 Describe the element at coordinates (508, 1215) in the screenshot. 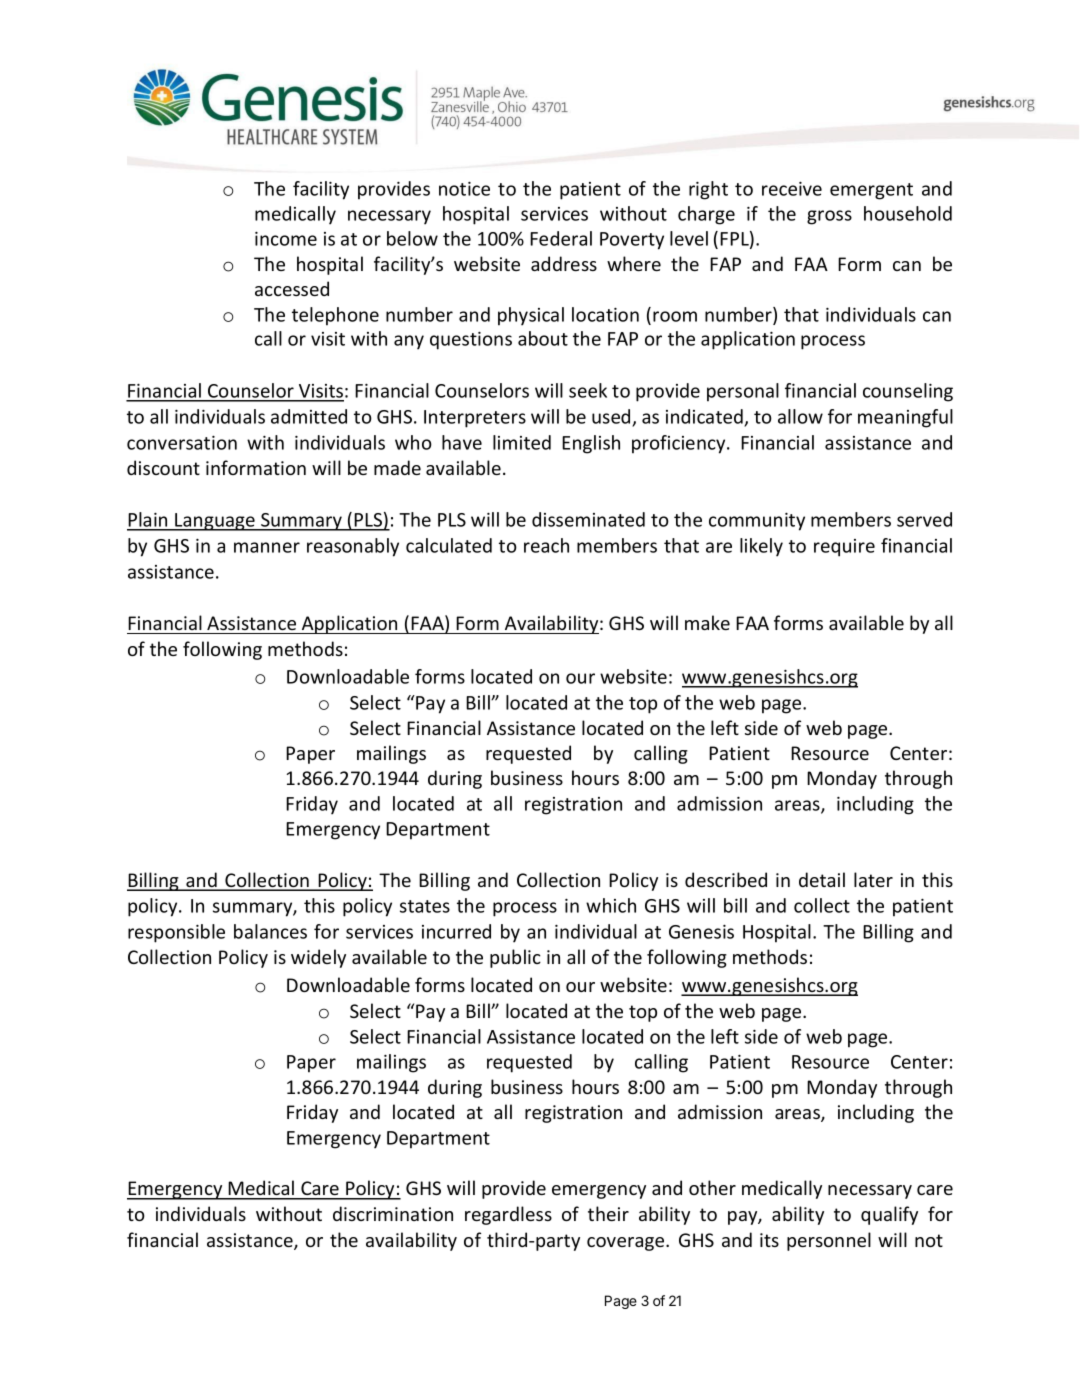

I see `regardless` at that location.
